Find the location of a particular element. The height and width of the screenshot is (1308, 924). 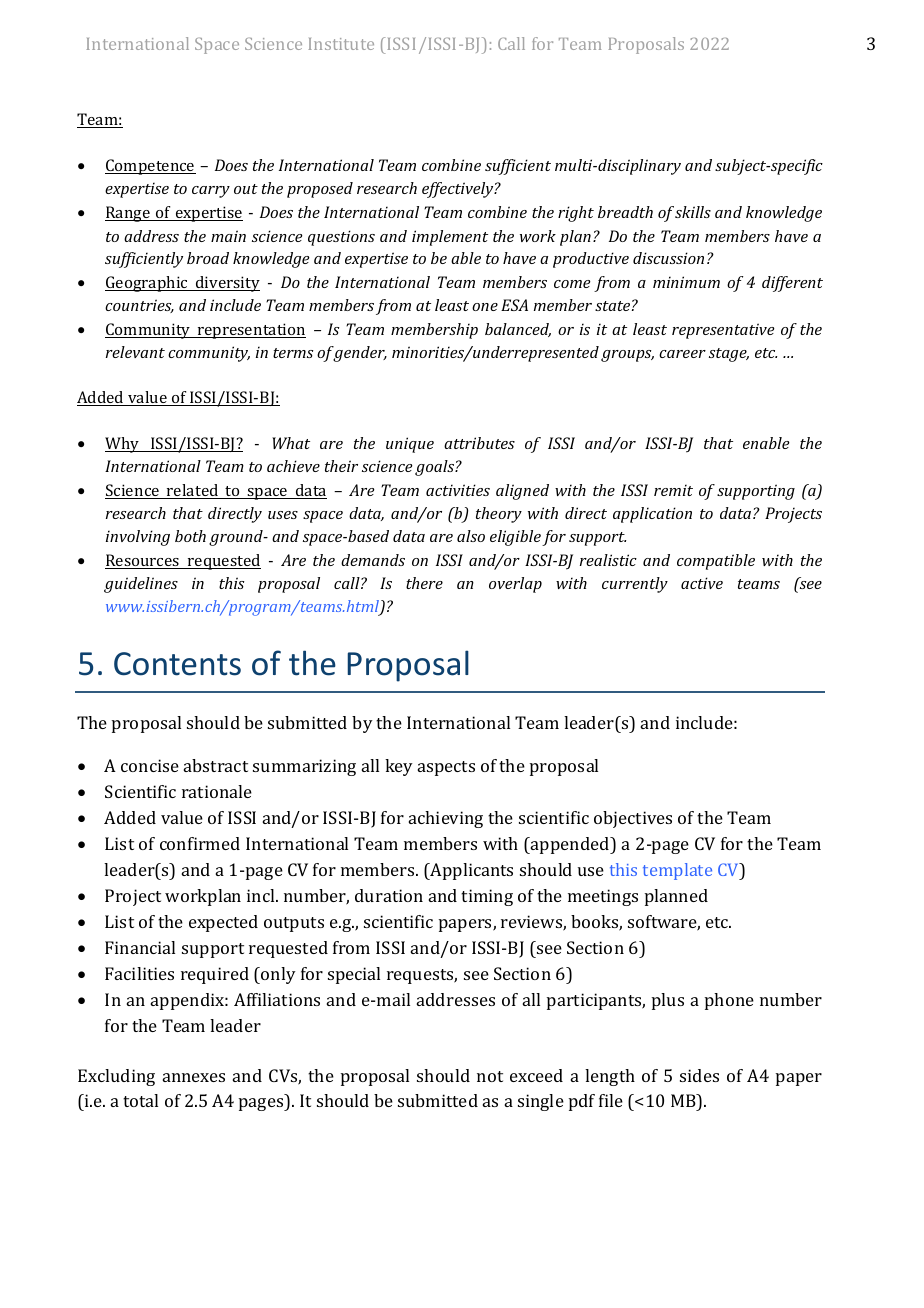

template is located at coordinates (677, 871).
